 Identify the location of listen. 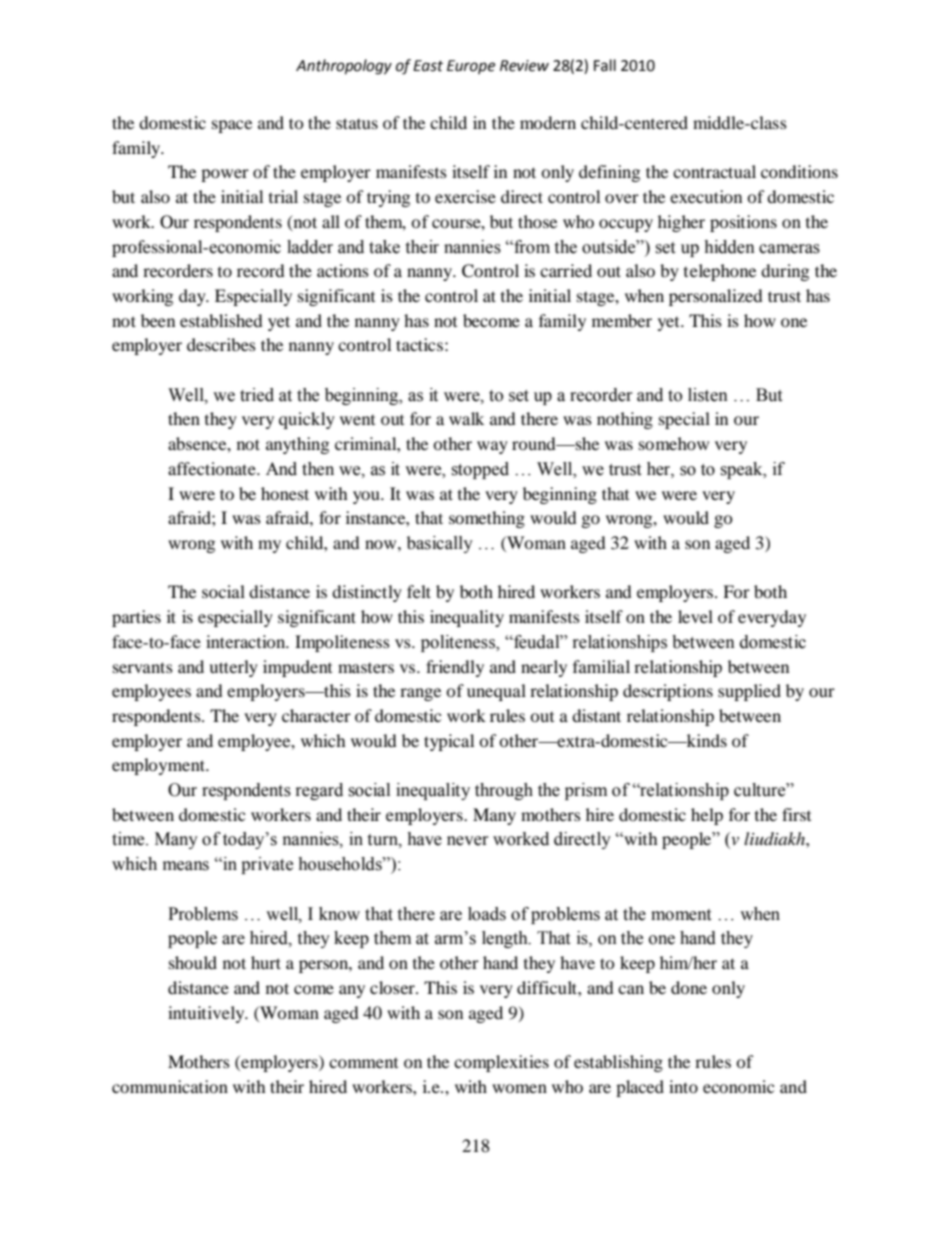
(708, 395).
